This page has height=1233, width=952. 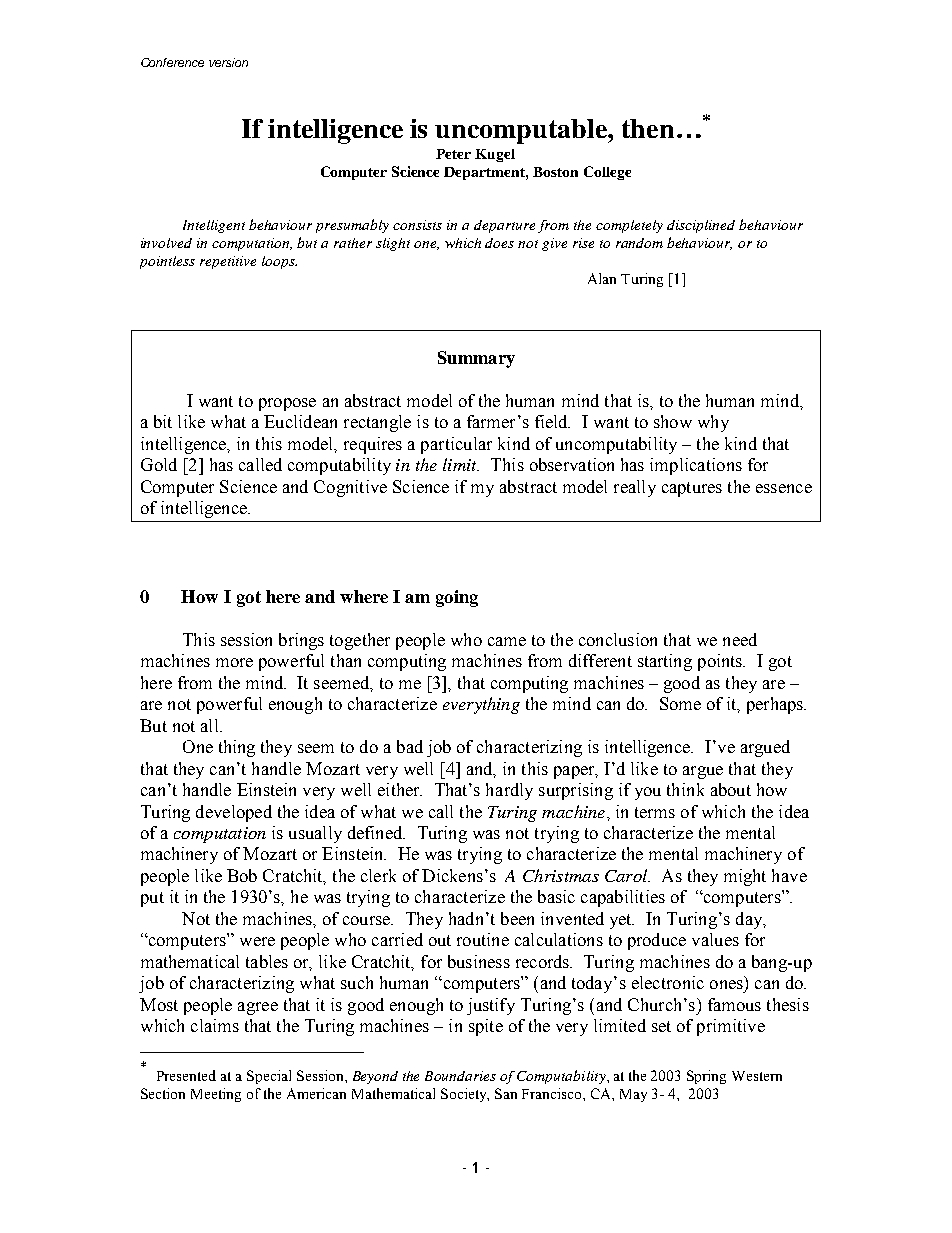 What do you see at coordinates (740, 639) in the page?
I see `need` at bounding box center [740, 639].
